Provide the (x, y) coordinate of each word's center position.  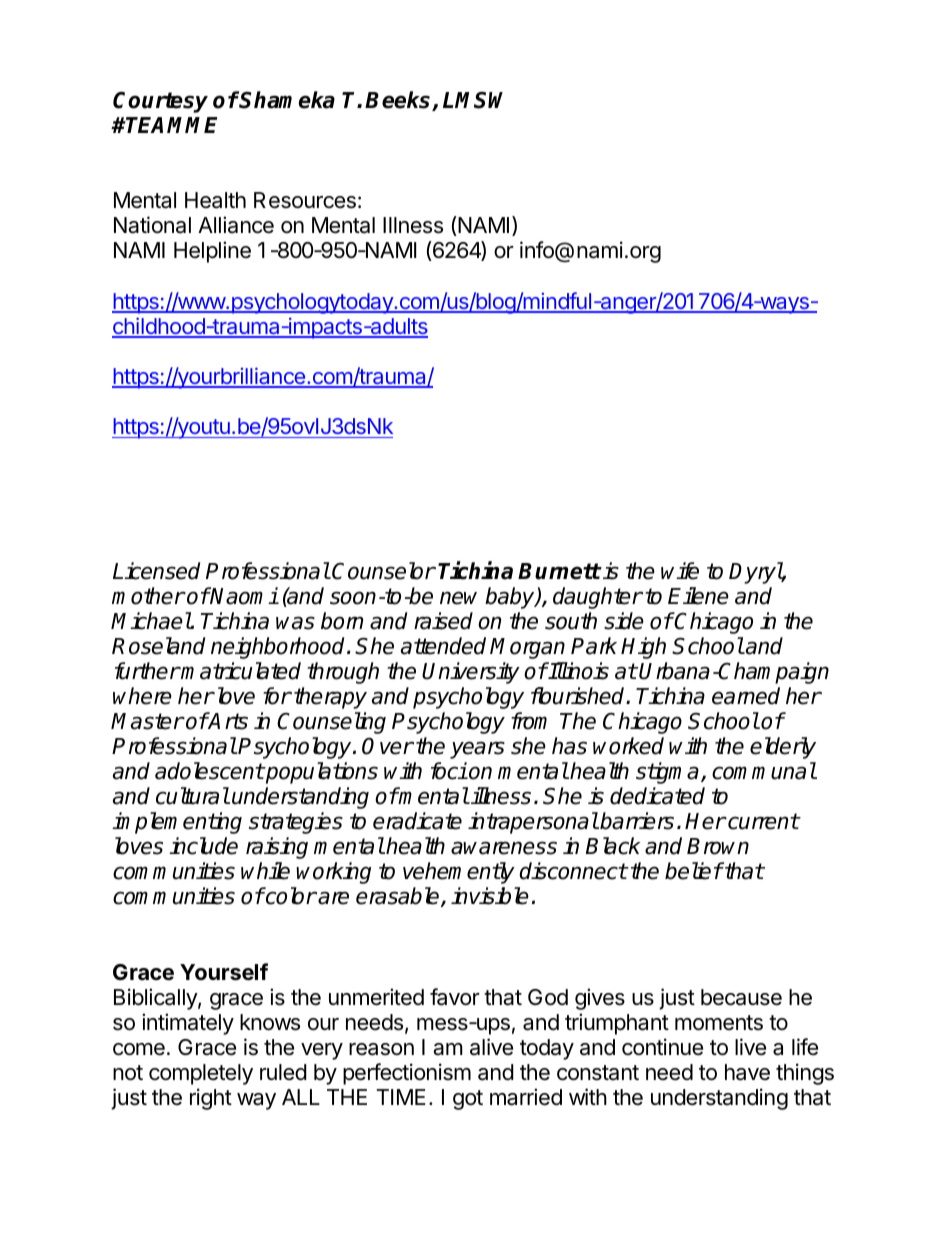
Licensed (156, 571)
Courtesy (160, 102)
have (747, 1072)
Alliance (236, 225)
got (468, 1100)
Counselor (383, 571)
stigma (669, 773)
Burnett (559, 571)
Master (147, 721)
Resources (305, 200)
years (477, 750)
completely (201, 1074)
